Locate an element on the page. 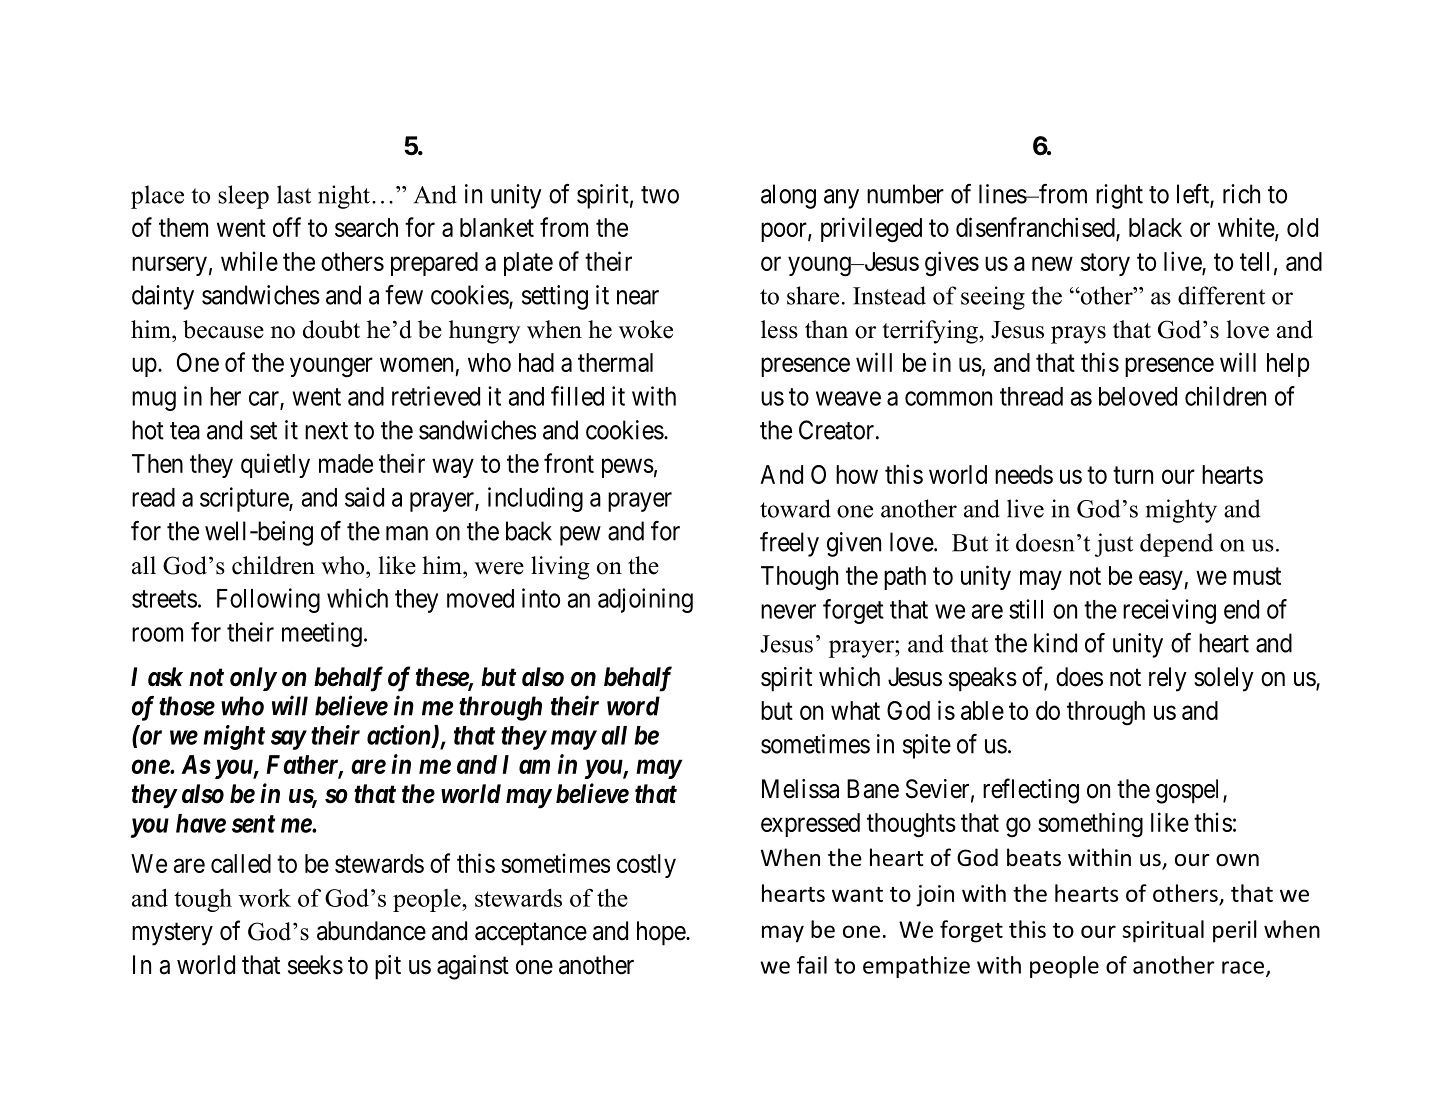 Image resolution: width=1441 pixels, height=1114 pixels. off is located at coordinates (287, 227).
